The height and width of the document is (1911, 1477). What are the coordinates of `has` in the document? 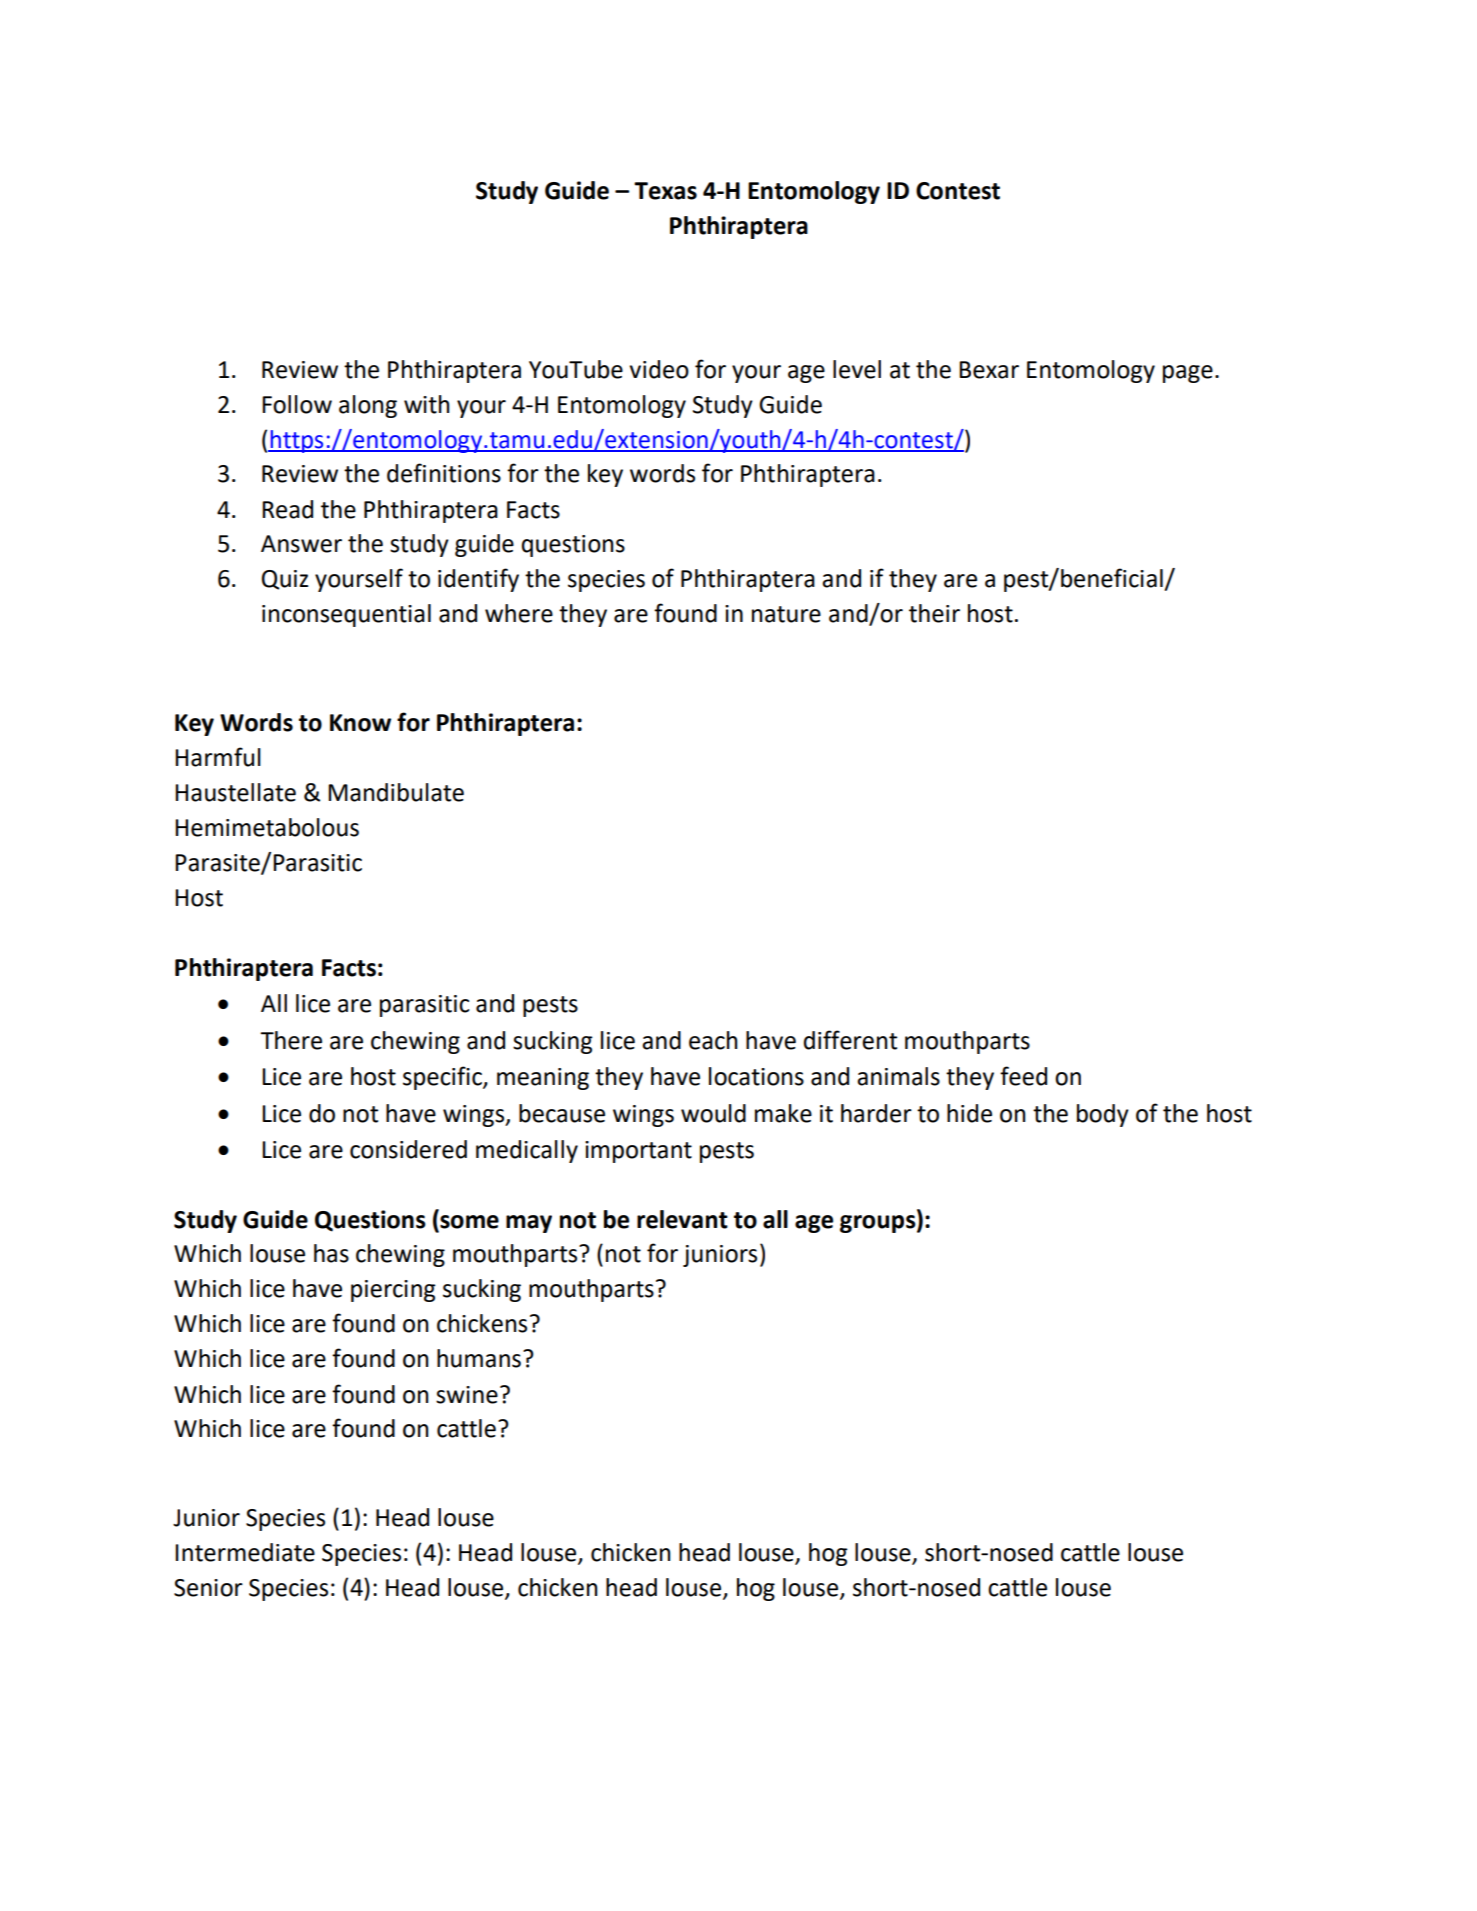 It's located at (331, 1253).
